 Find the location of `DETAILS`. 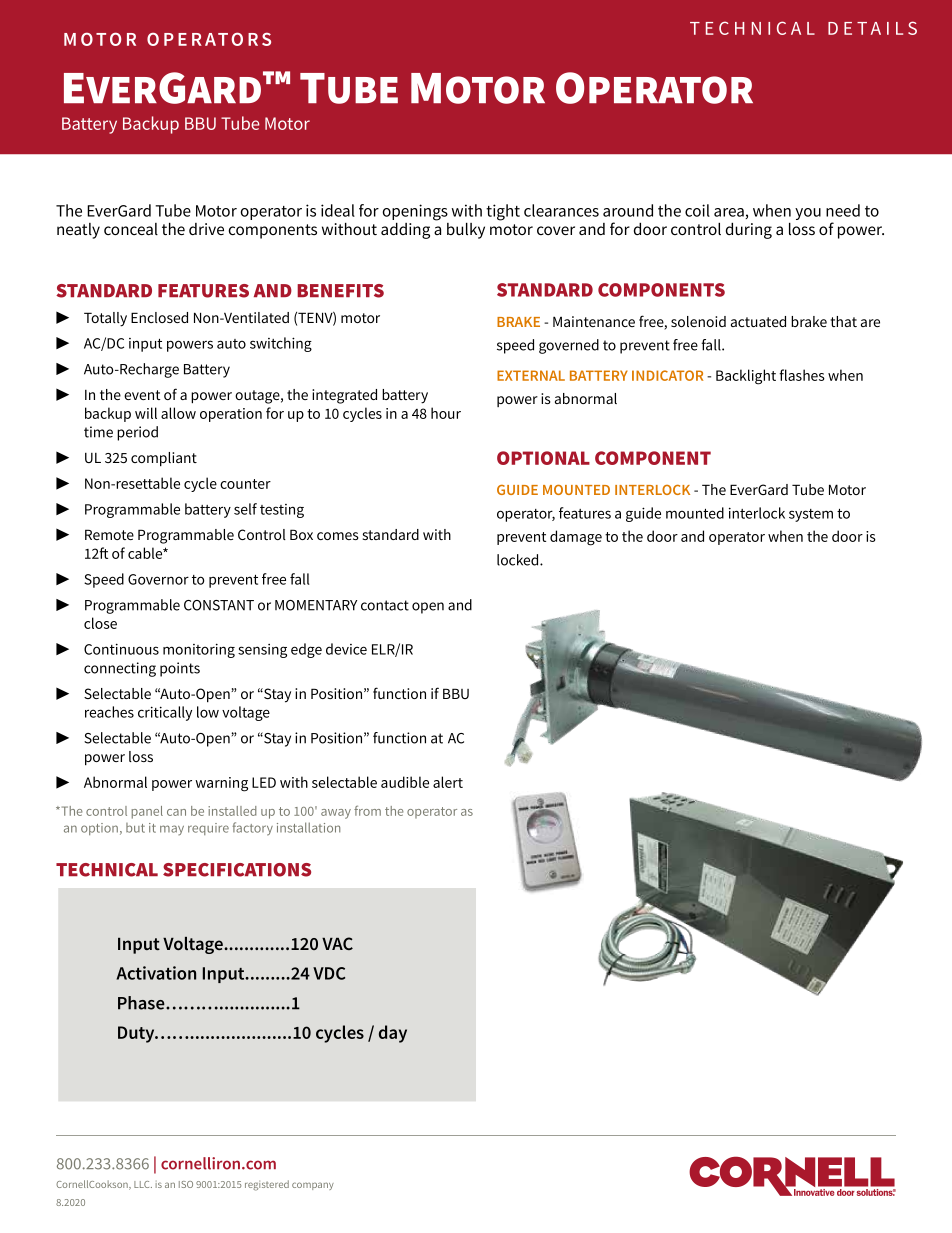

DETAILS is located at coordinates (872, 28).
